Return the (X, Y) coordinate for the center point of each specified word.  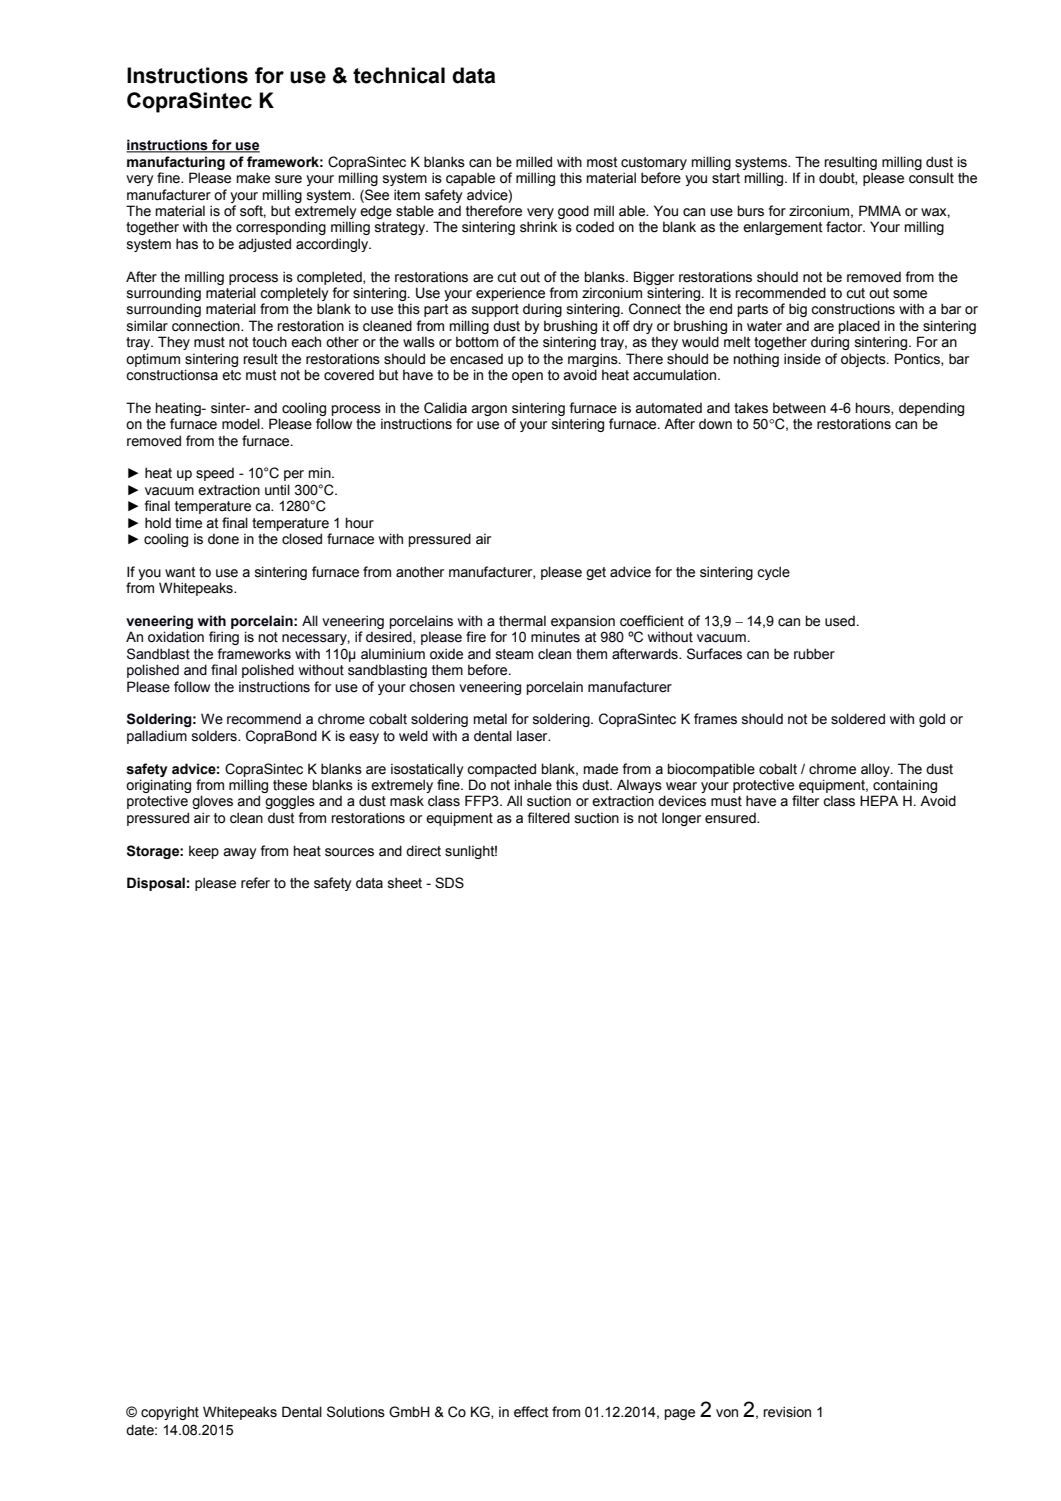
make (253, 178)
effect (531, 1412)
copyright (170, 1413)
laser (533, 736)
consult (931, 178)
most (602, 162)
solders (215, 736)
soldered (858, 719)
